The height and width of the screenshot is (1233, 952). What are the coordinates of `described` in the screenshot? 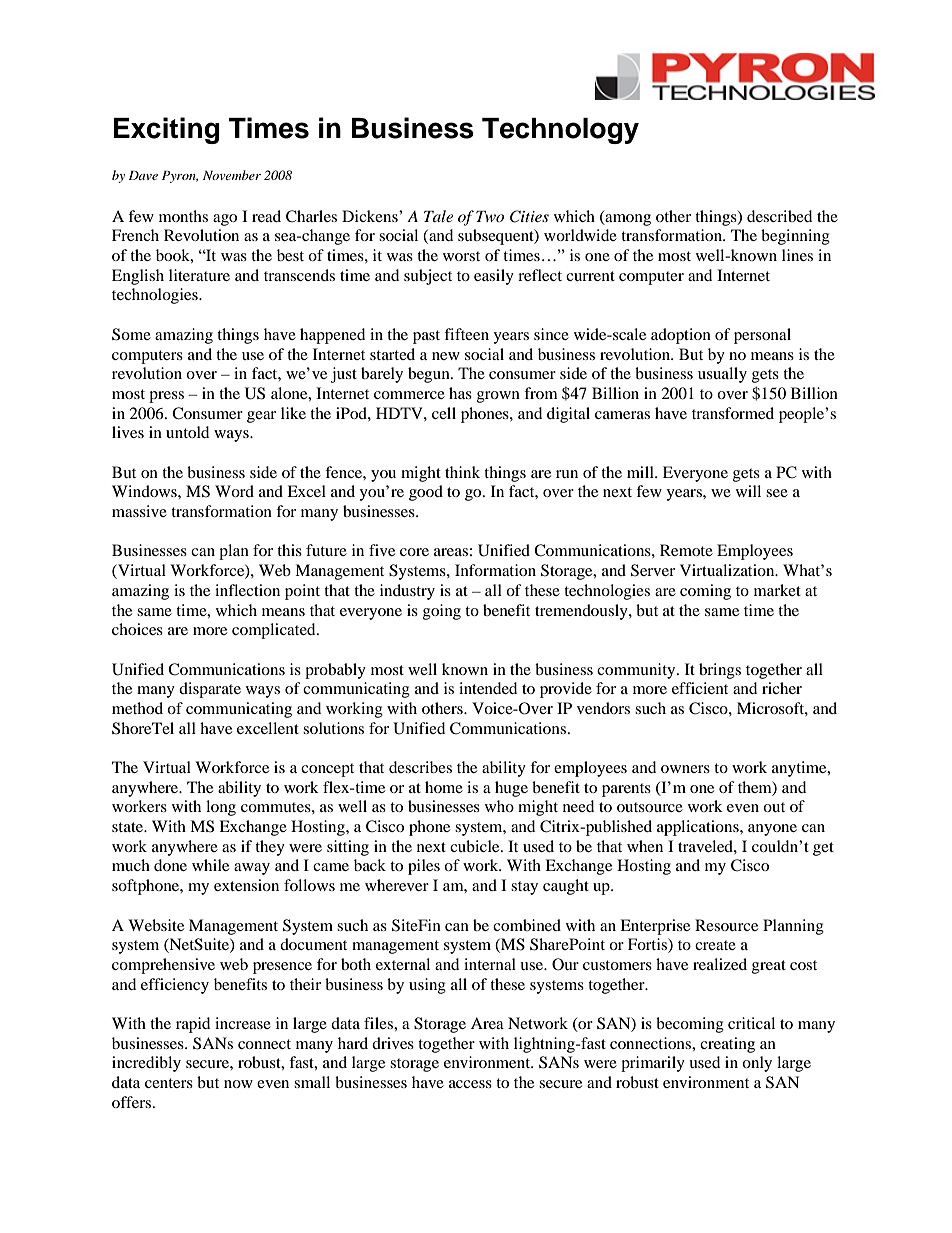 It's located at (779, 216).
